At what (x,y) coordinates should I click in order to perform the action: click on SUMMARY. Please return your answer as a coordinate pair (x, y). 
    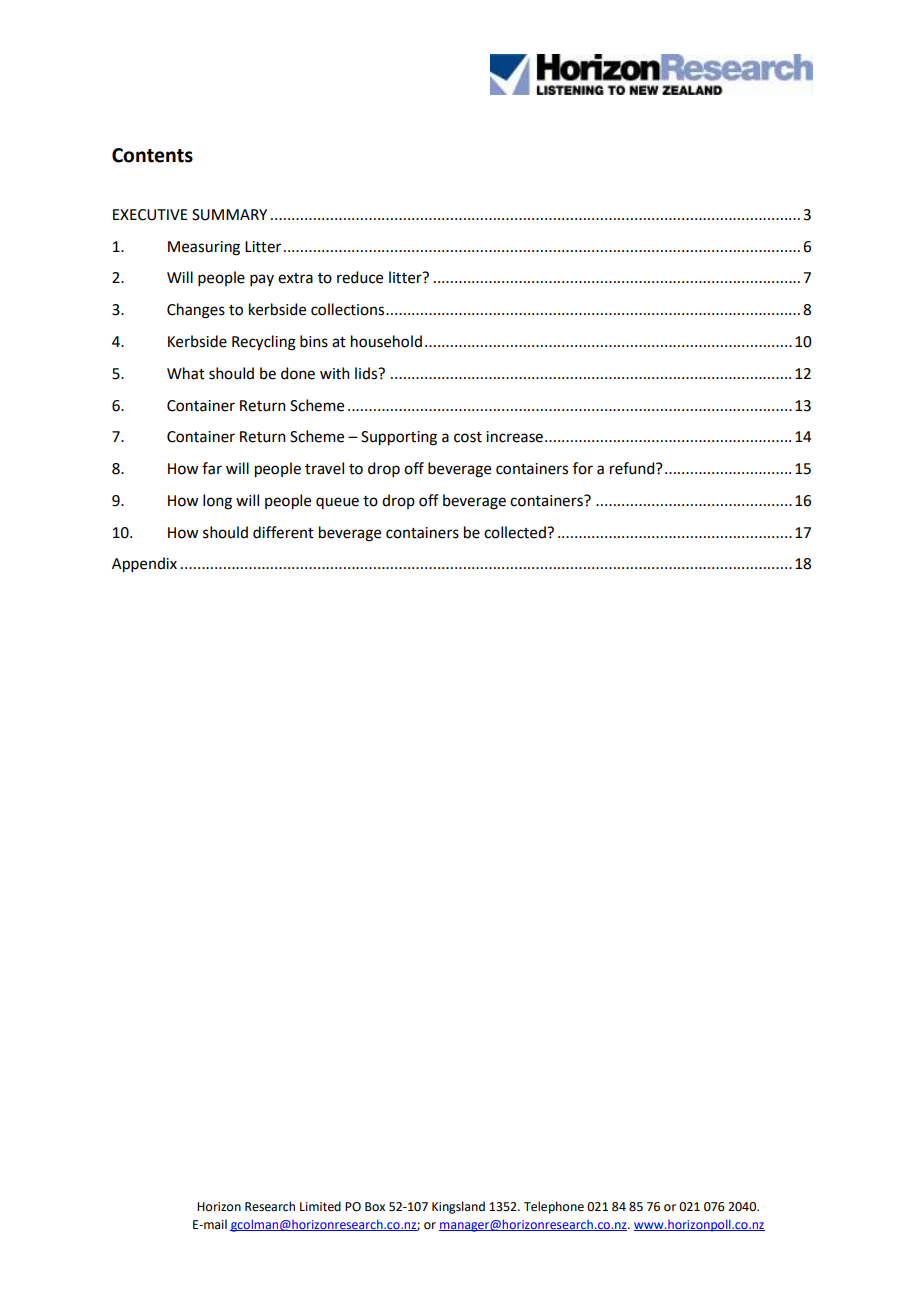
    Looking at the image, I should click on (229, 215).
